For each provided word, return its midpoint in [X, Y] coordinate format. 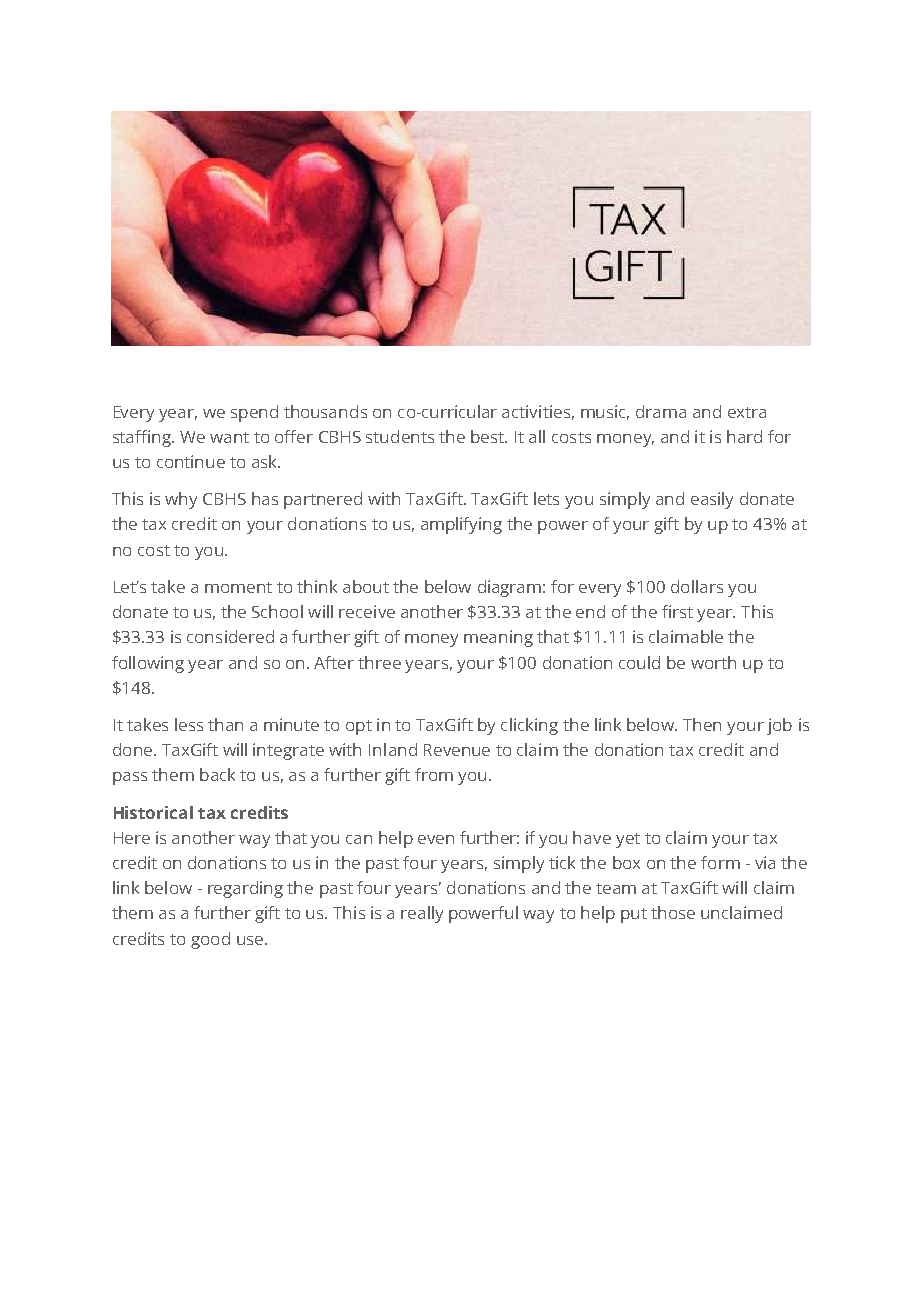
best [488, 436]
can [359, 839]
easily [712, 500]
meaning [498, 638]
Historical [153, 812]
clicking [529, 726]
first [677, 611]
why [181, 500]
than [225, 724]
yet [628, 840]
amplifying [461, 525]
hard [744, 436]
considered [230, 636]
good [210, 940]
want [229, 437]
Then [702, 724]
